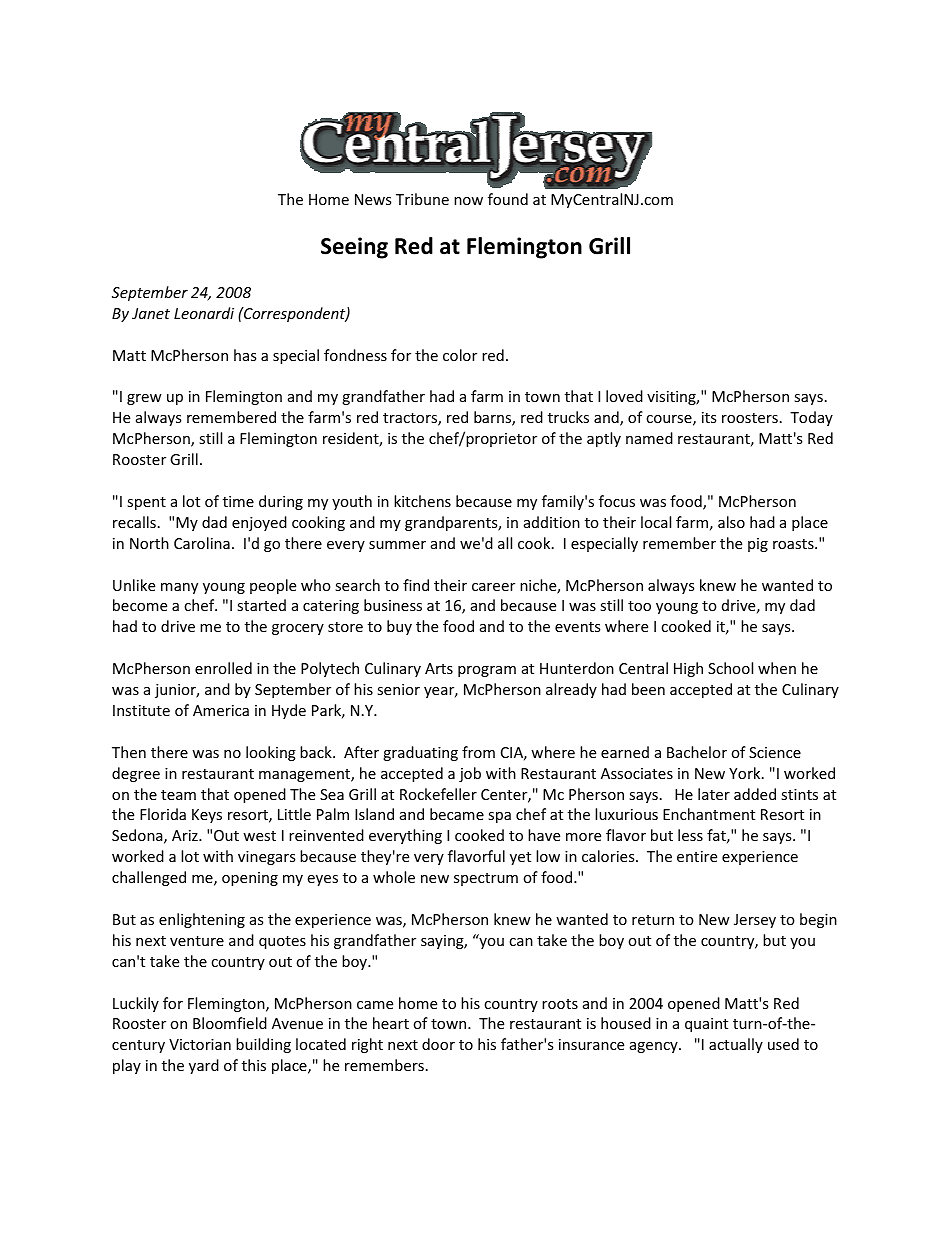  What do you see at coordinates (202, 543) in the page?
I see `Carolina` at bounding box center [202, 543].
